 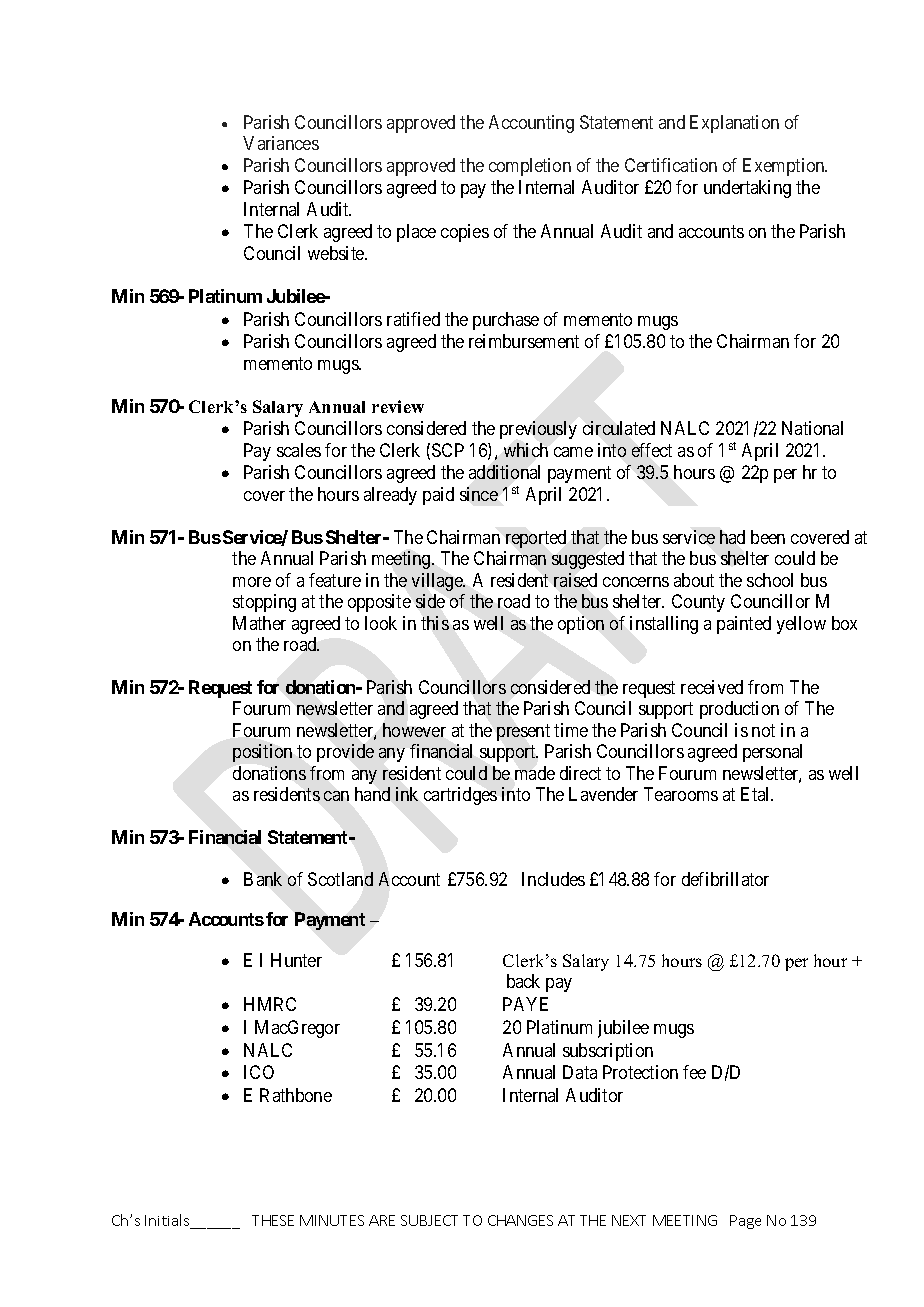 What do you see at coordinates (768, 537) in the page?
I see `been` at bounding box center [768, 537].
